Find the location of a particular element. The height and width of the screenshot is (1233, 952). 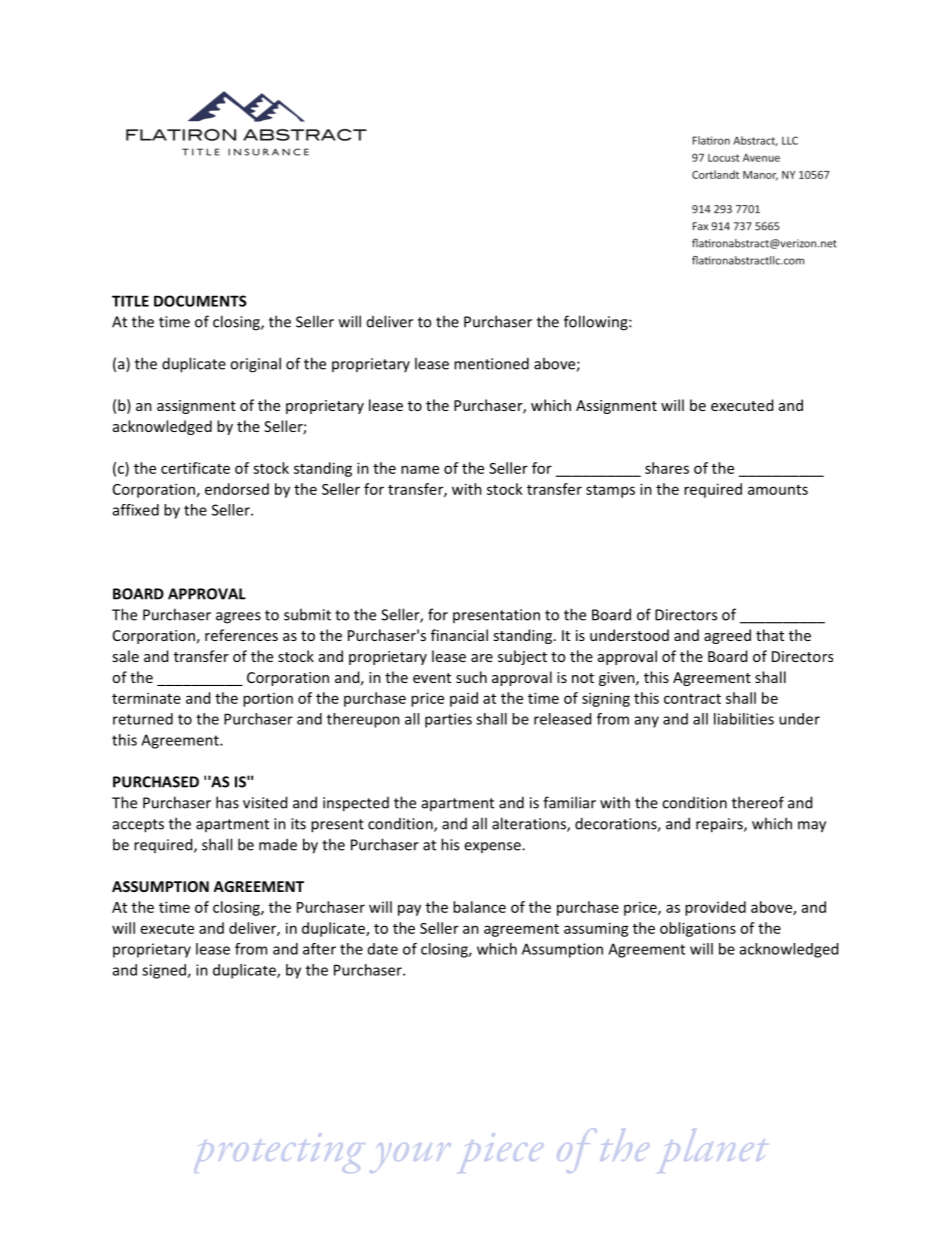

affixed is located at coordinates (136, 510).
